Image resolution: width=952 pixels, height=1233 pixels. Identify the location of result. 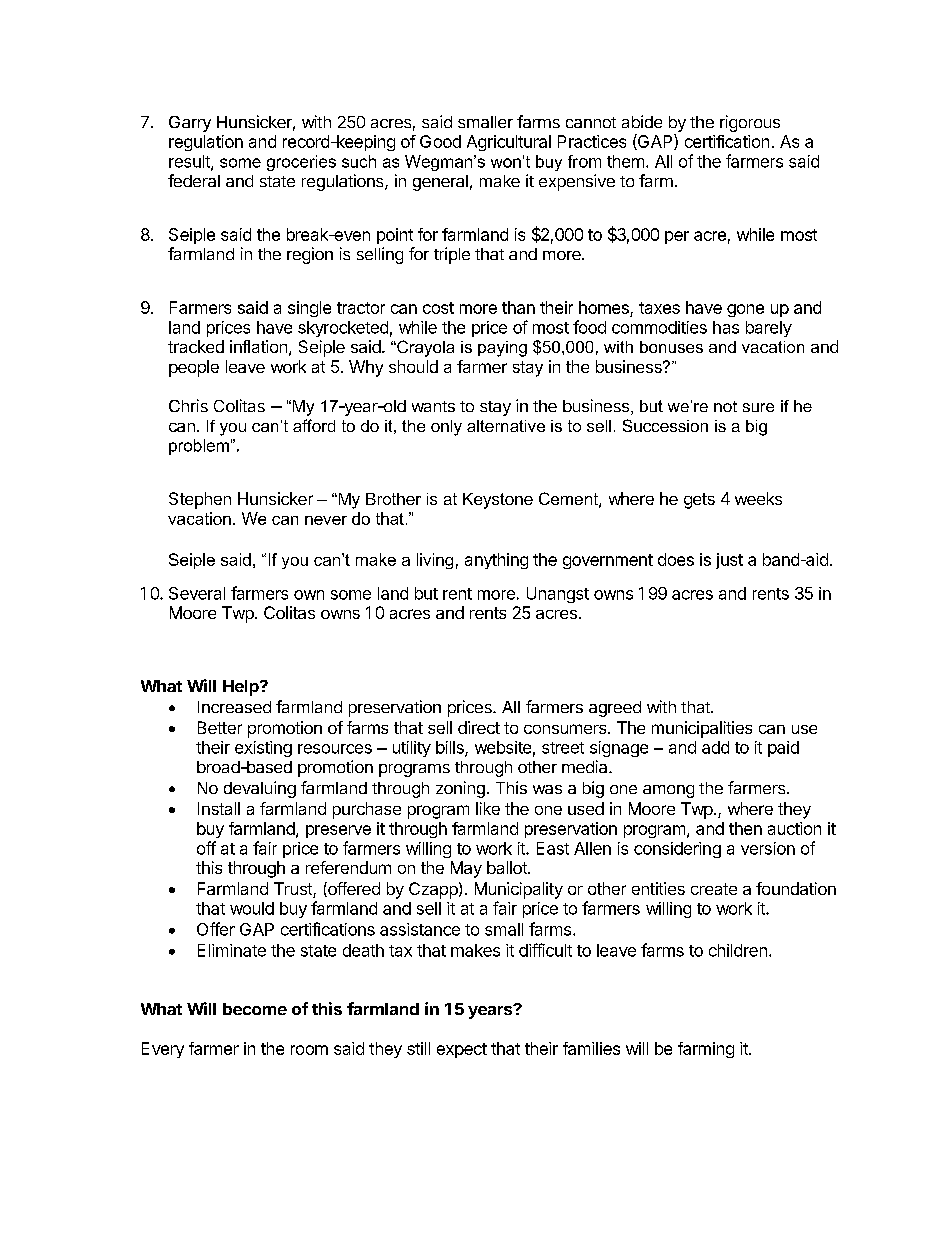
(190, 162).
